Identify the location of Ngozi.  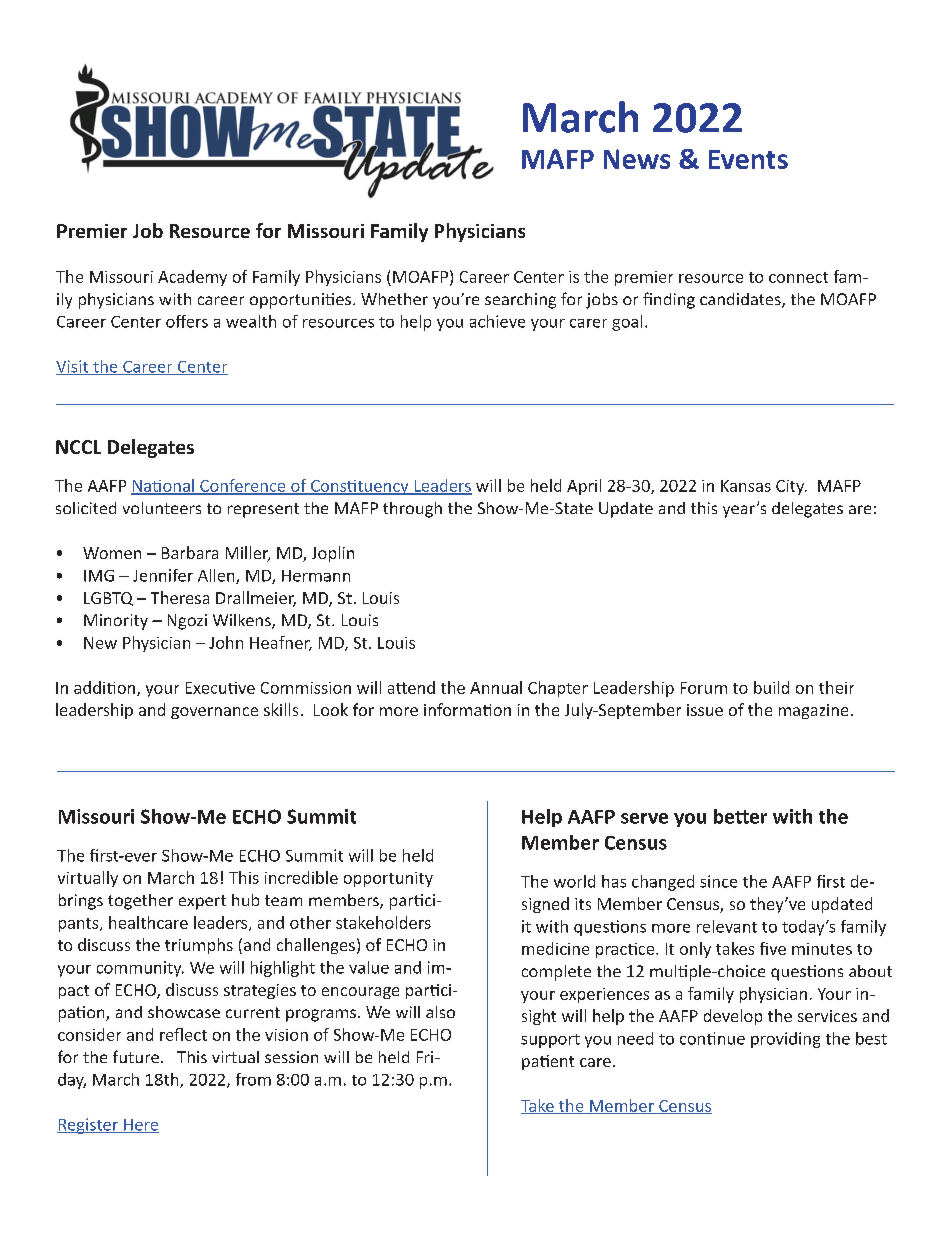
(187, 622).
